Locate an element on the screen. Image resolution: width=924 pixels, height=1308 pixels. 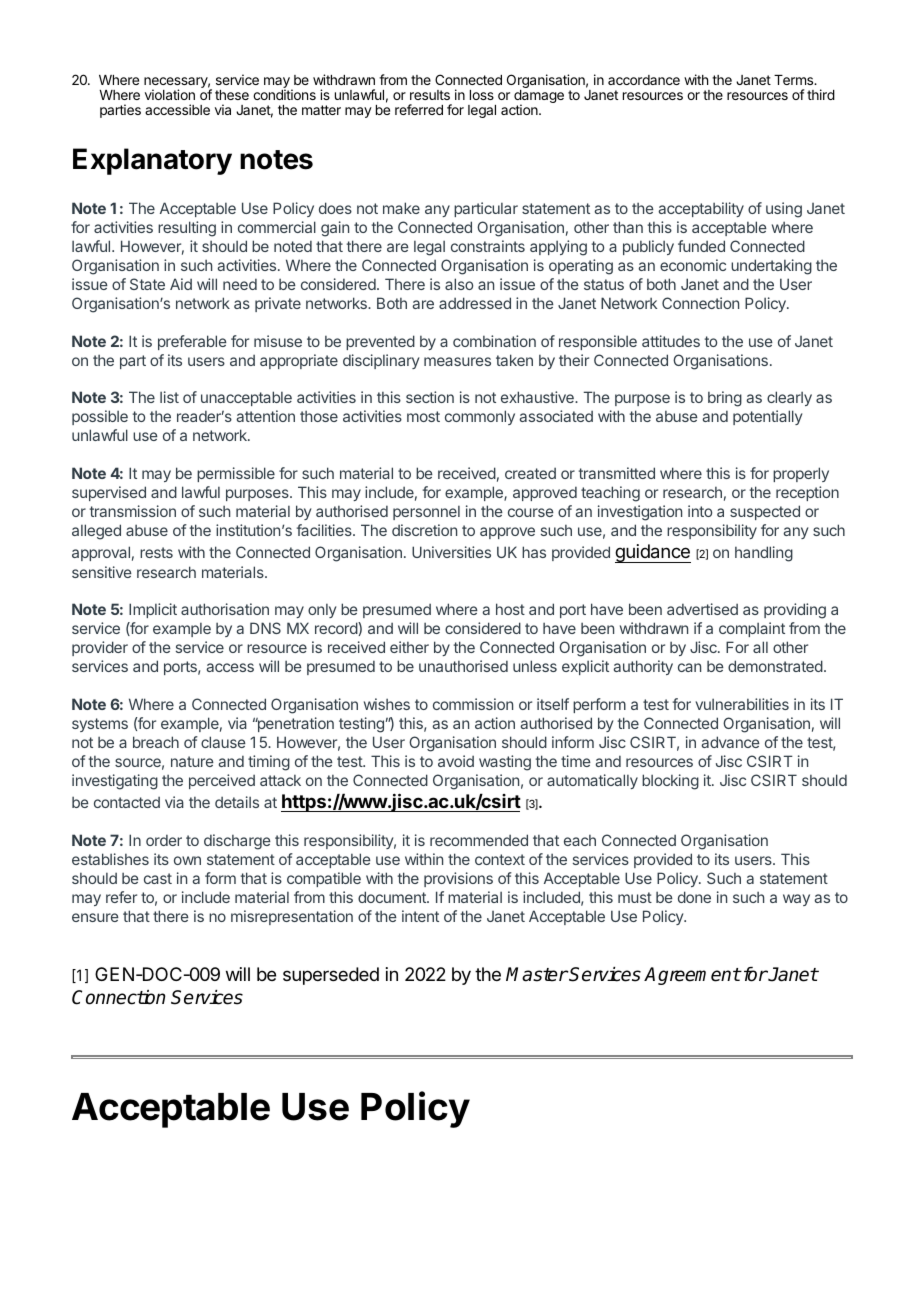
intent is located at coordinates (420, 916).
